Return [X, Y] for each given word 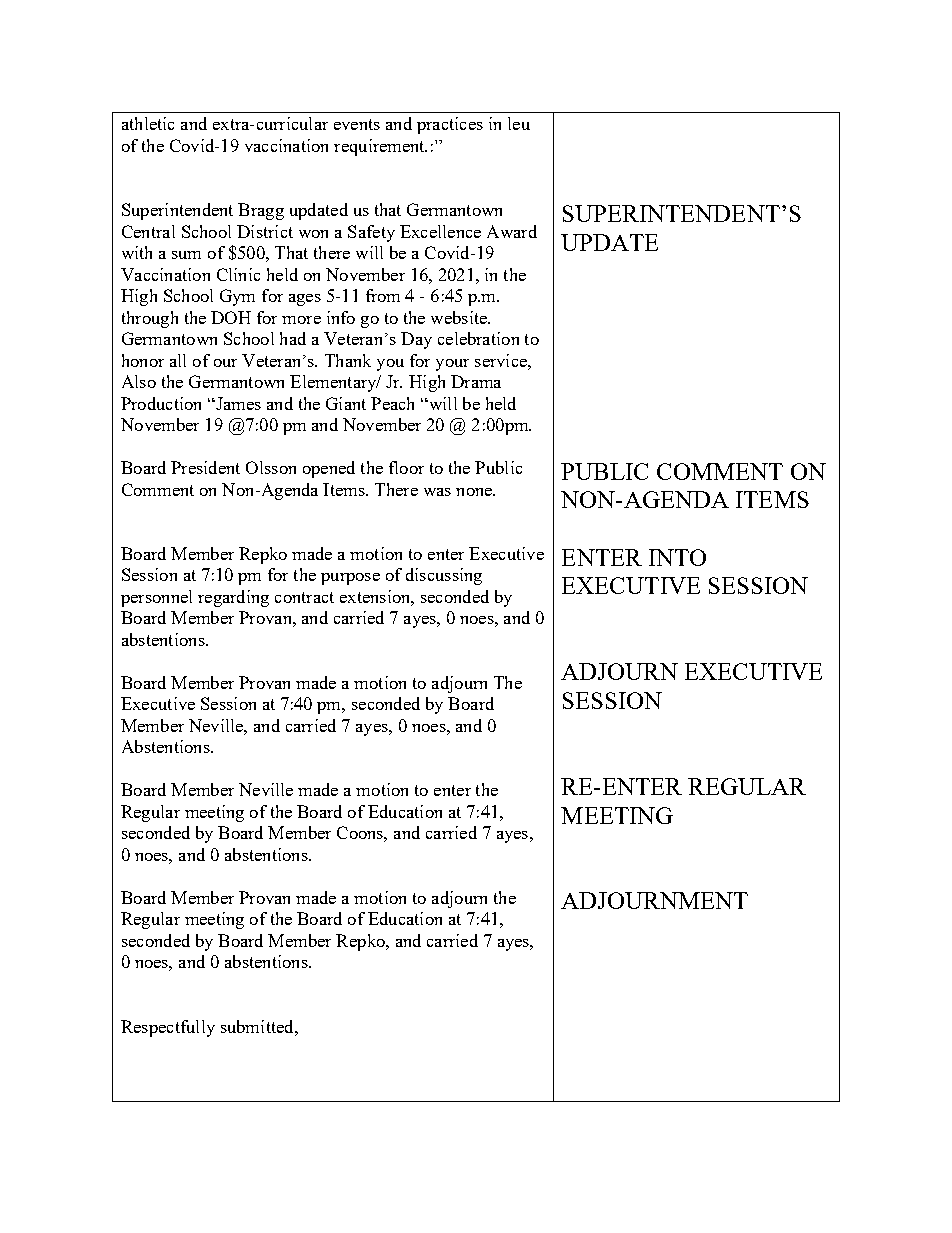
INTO [677, 557]
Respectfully [168, 1028]
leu [519, 123]
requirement [380, 147]
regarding [233, 598]
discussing [444, 576]
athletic [148, 123]
